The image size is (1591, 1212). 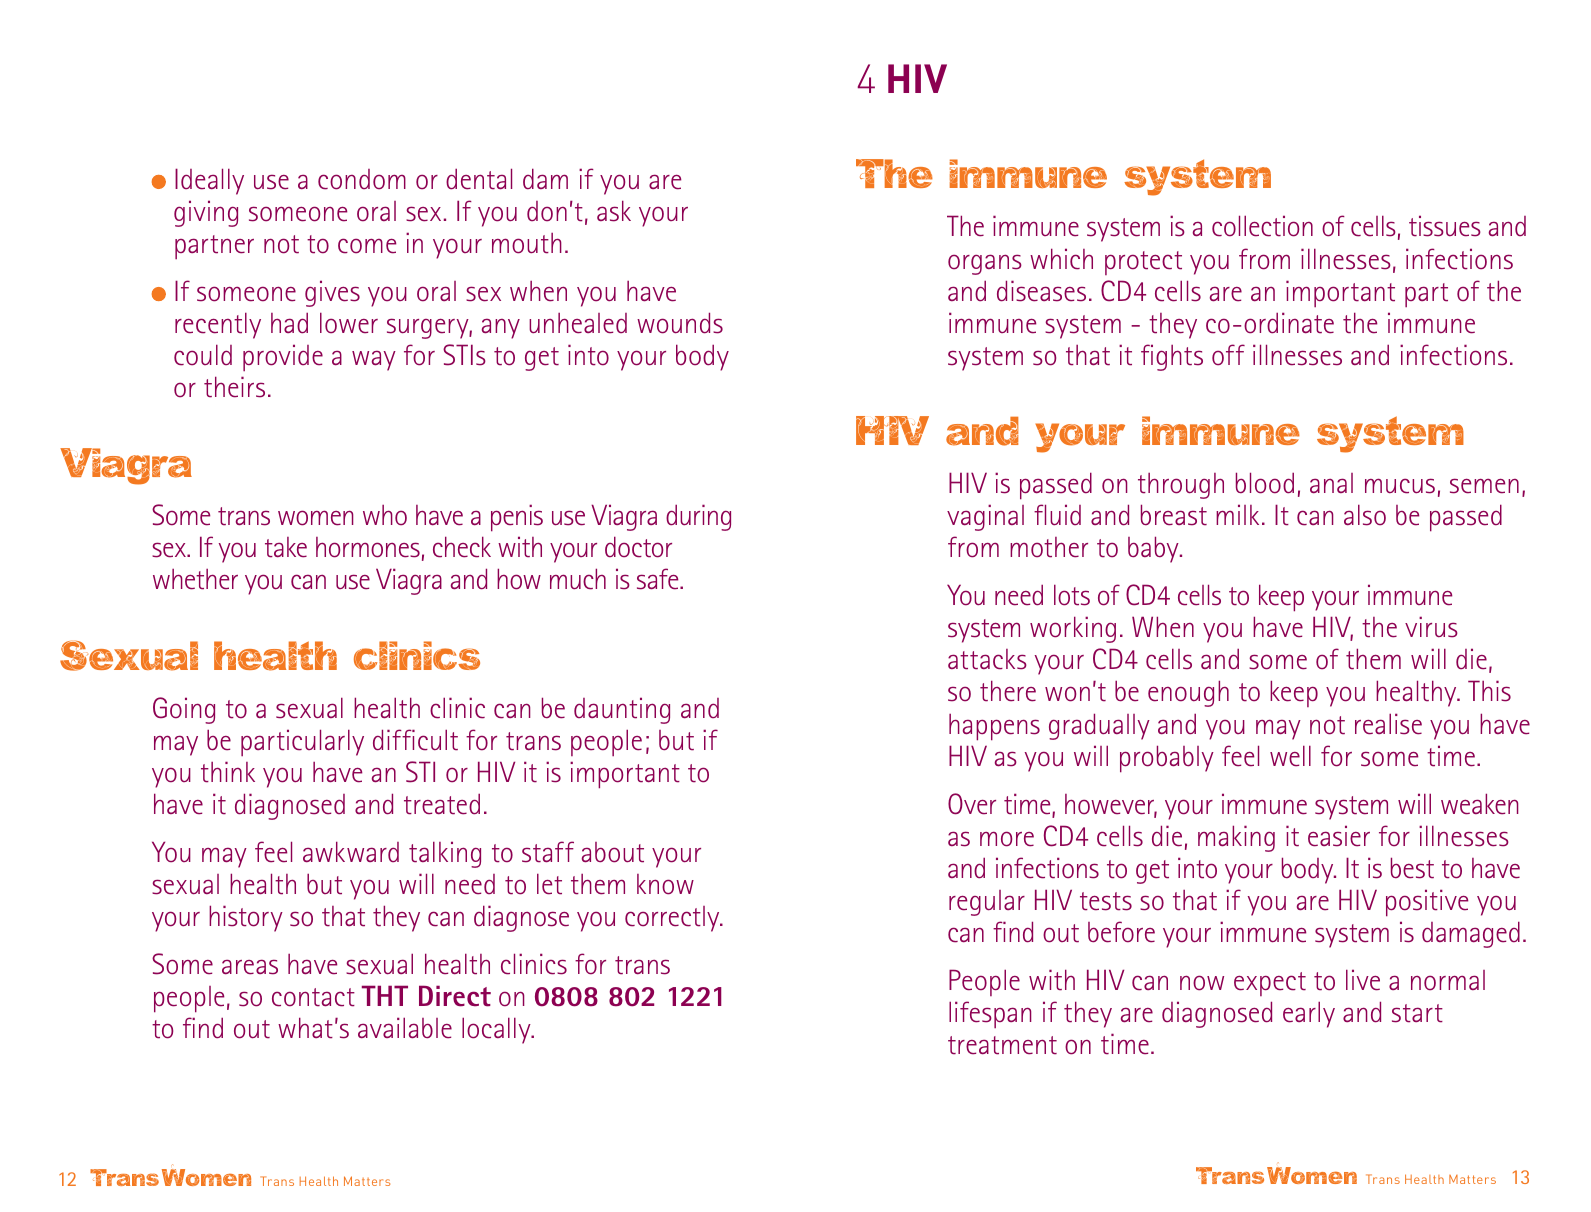 What do you see at coordinates (1339, 836) in the image?
I see `easier` at bounding box center [1339, 836].
